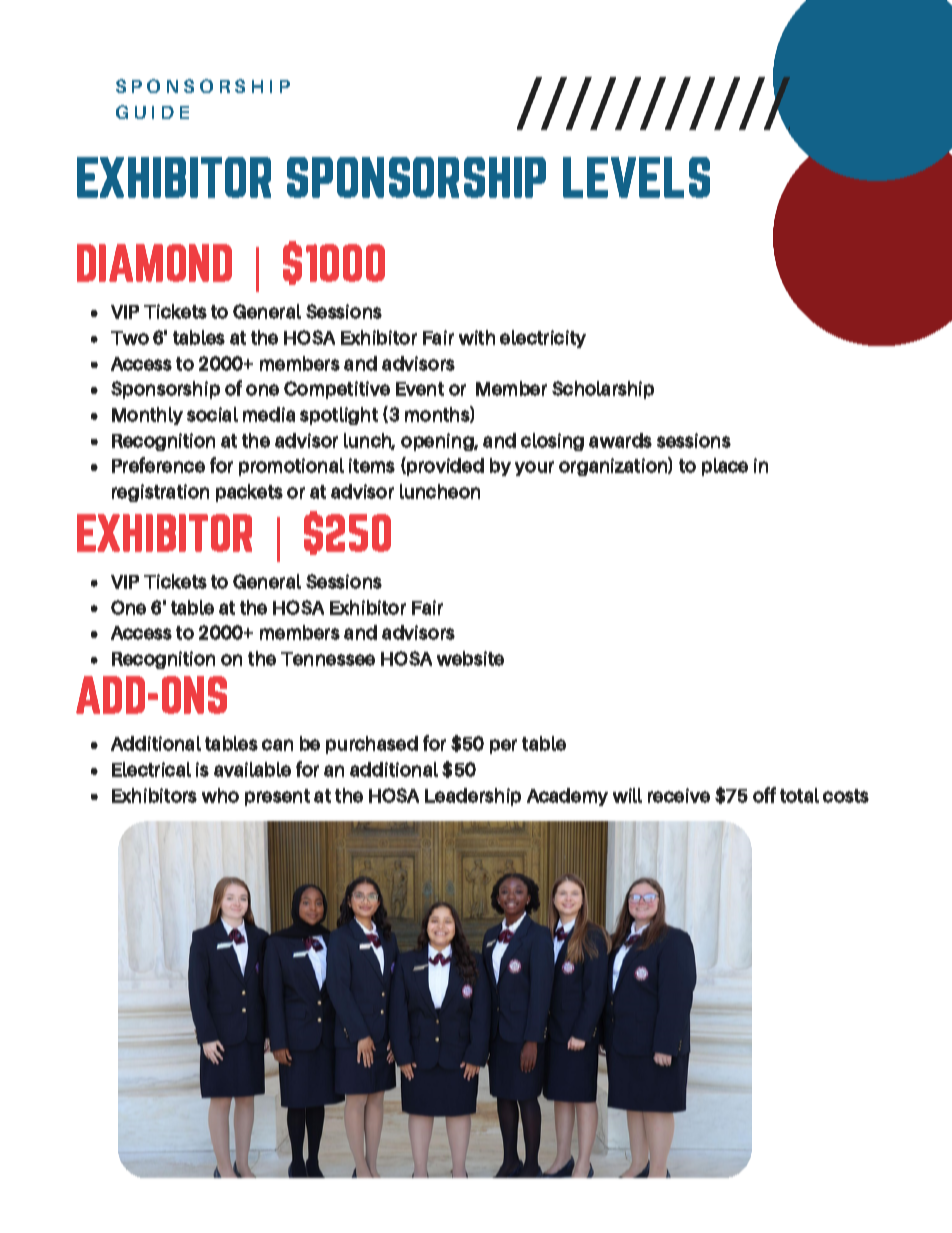 The width and height of the document is (952, 1233). I want to click on Tennessee, so click(328, 659).
